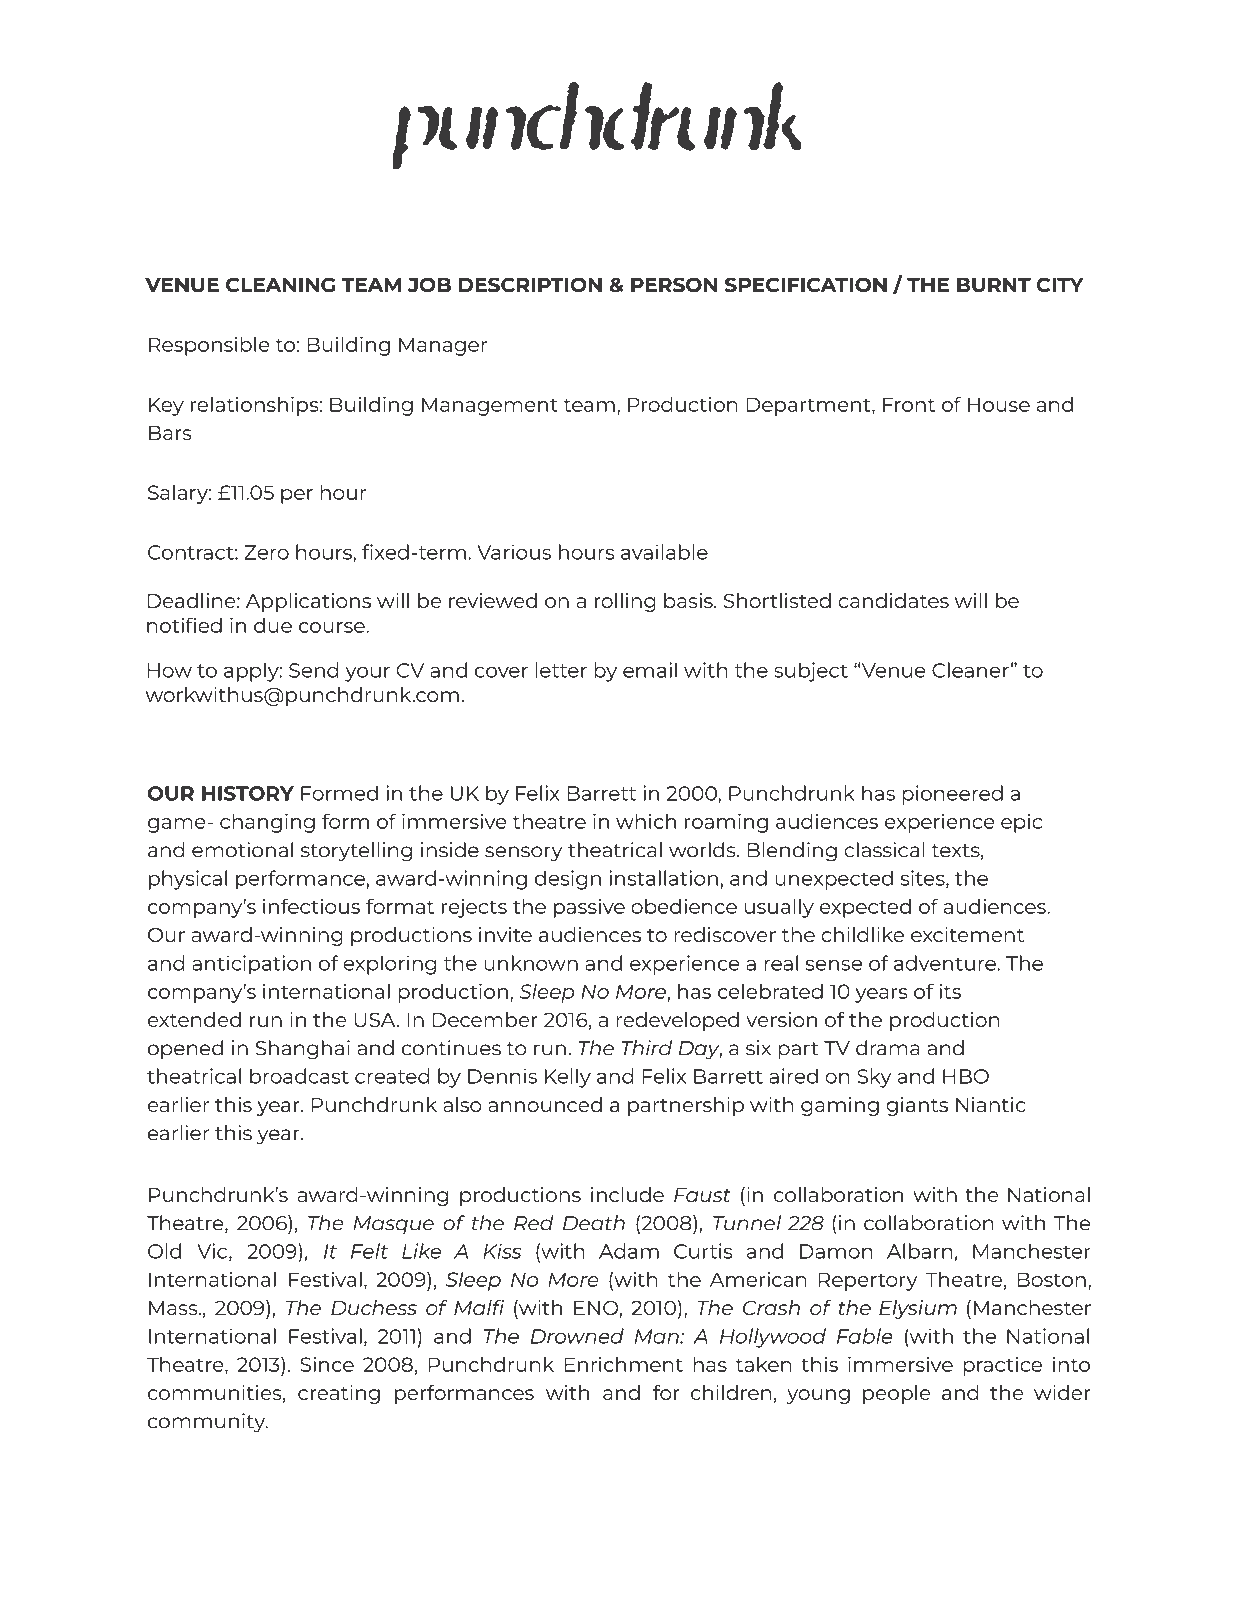  I want to click on PERSON, so click(674, 285).
